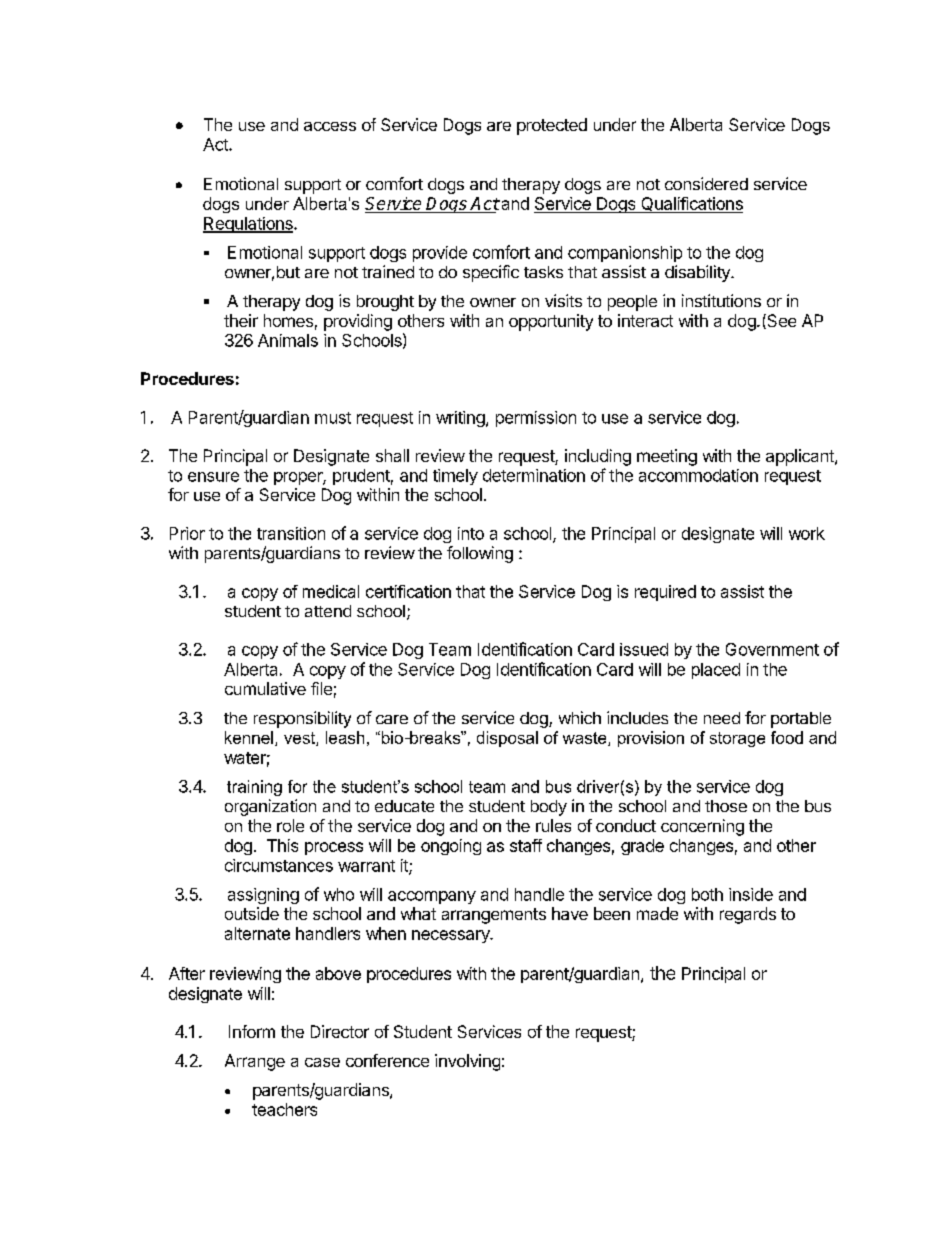 The image size is (952, 1233). Describe the element at coordinates (284, 1109) in the screenshot. I see `teachers` at that location.
